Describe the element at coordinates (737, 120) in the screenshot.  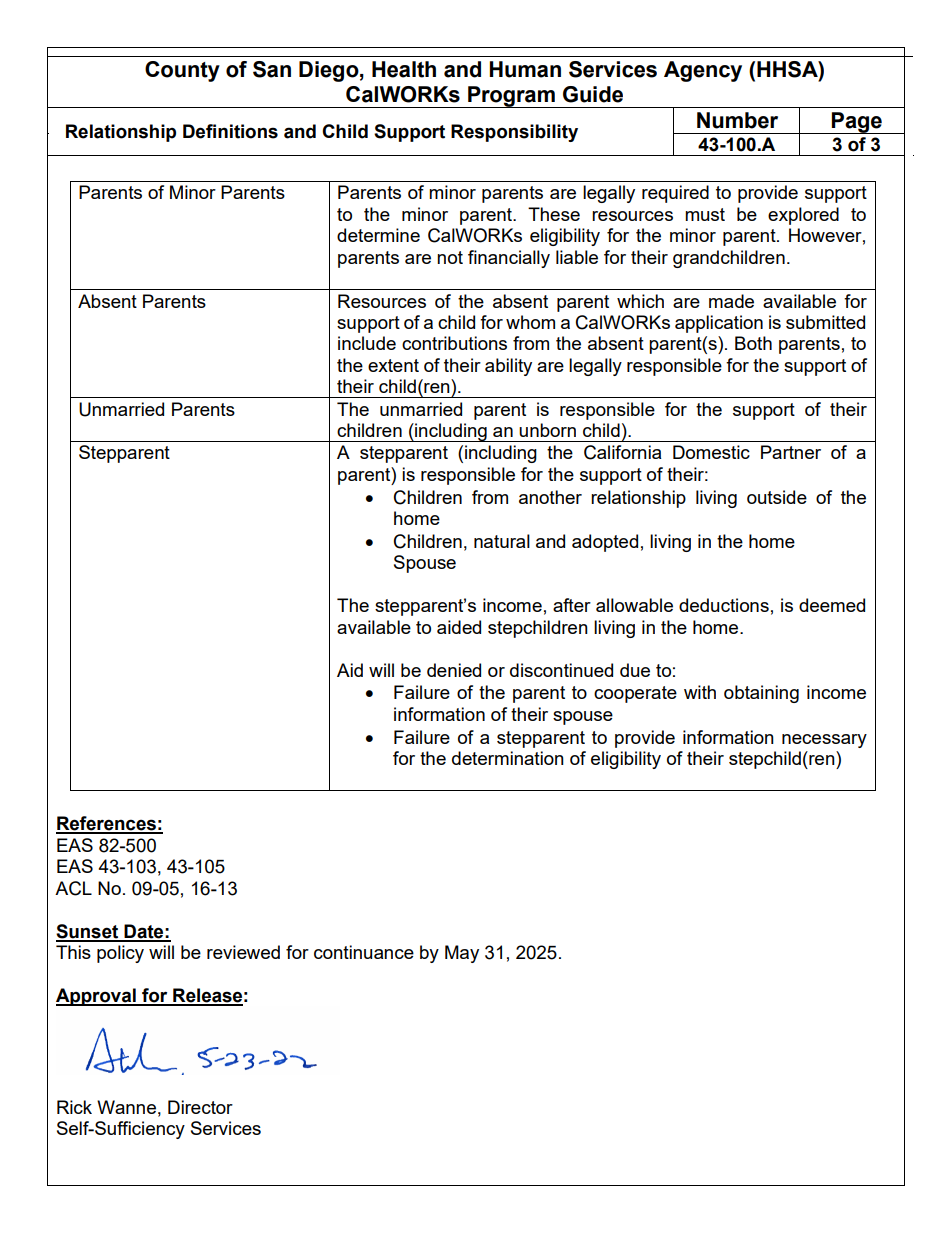
I see `Number` at that location.
